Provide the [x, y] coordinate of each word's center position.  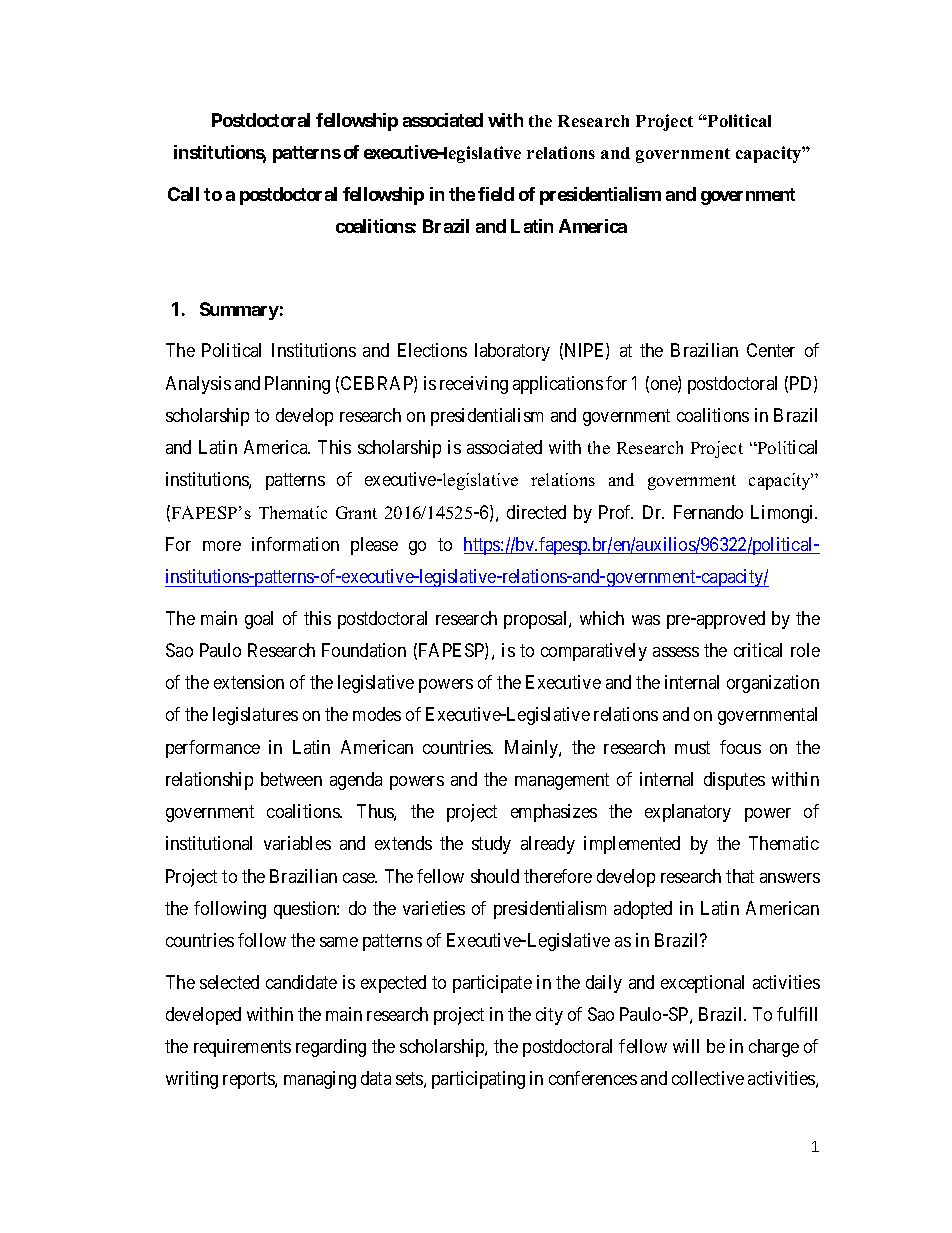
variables [297, 843]
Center [771, 350]
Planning [297, 385]
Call [183, 194]
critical [758, 650]
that [740, 876]
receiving [474, 385]
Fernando [708, 512]
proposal [537, 620]
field [496, 194]
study [491, 845]
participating [478, 1080]
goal [259, 620]
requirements [242, 1048]
